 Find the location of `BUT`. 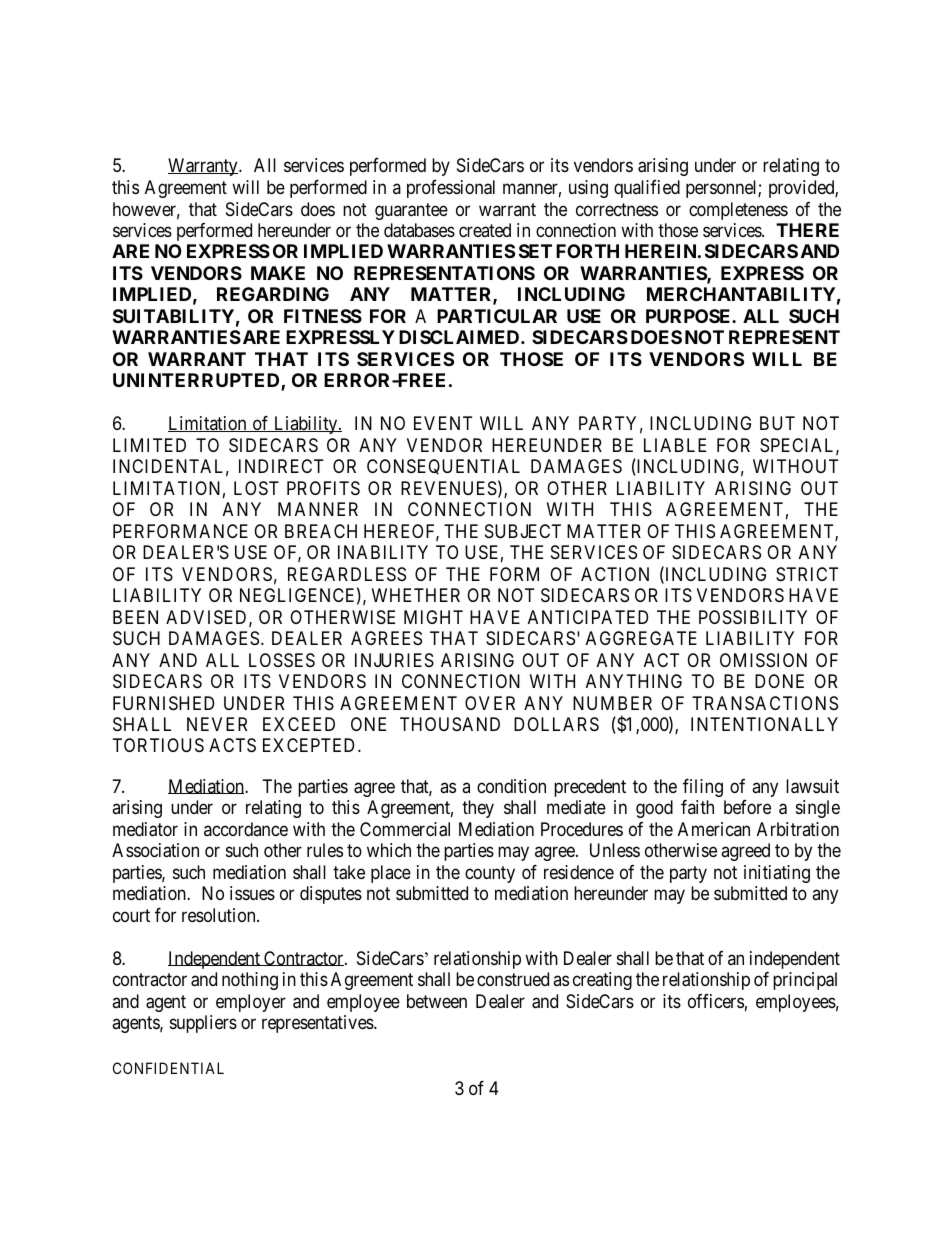

BUT is located at coordinates (777, 423).
